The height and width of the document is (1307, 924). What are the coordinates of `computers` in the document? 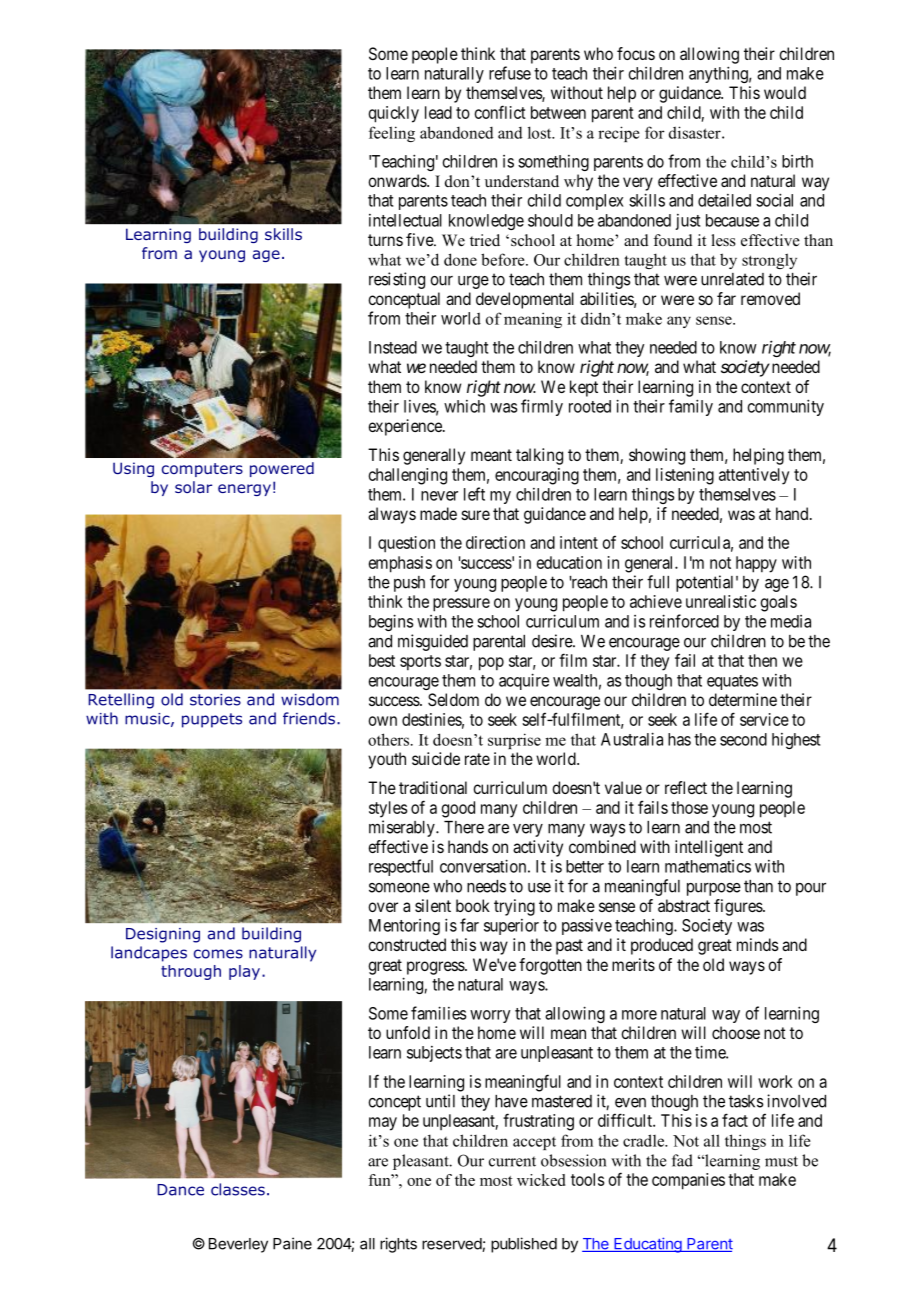 It's located at (202, 470).
